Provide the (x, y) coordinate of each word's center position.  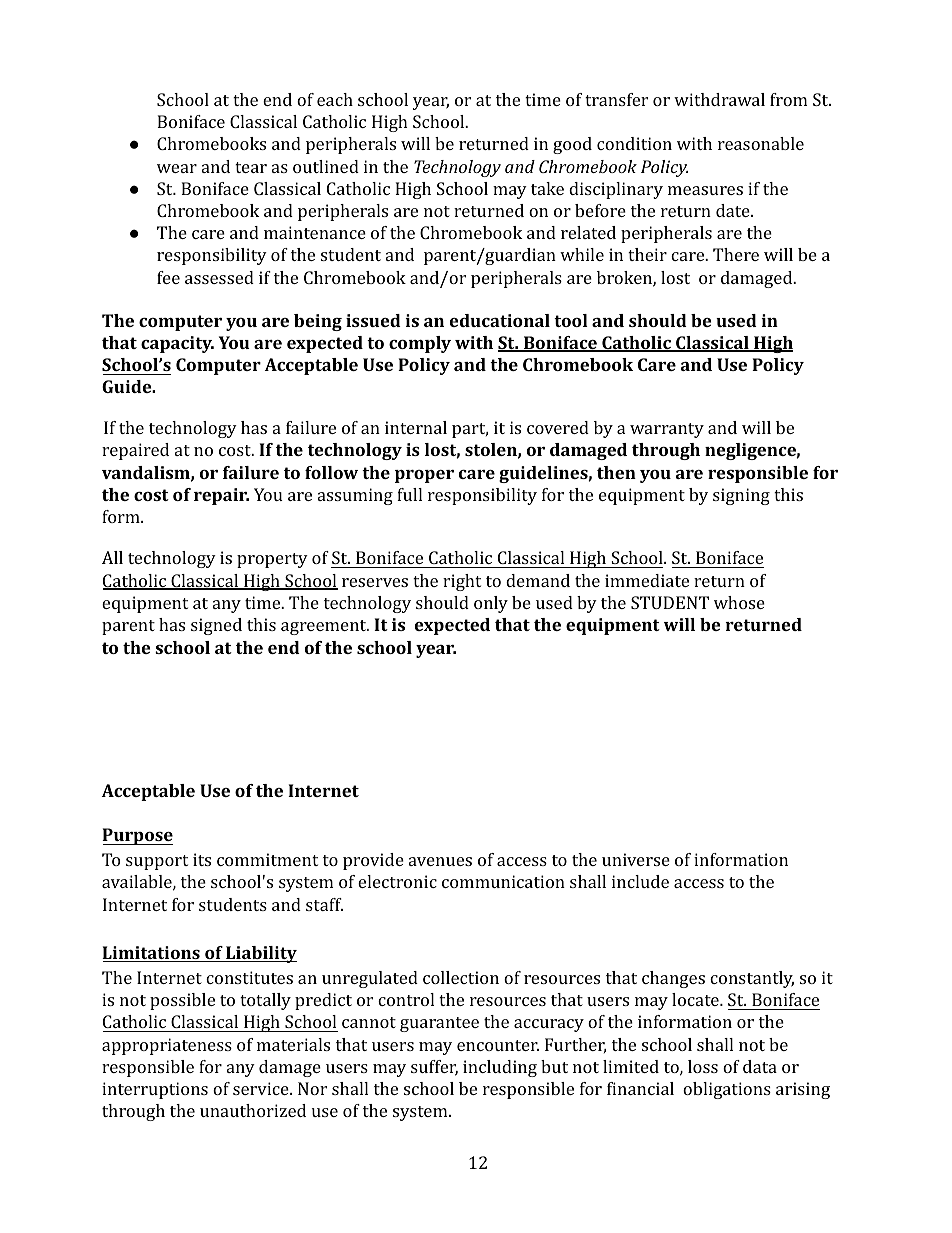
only (491, 604)
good (572, 145)
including (500, 1068)
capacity (177, 344)
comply (420, 344)
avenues (440, 861)
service (262, 1088)
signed (216, 626)
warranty (667, 430)
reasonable (761, 143)
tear (251, 167)
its (202, 859)
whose (739, 602)
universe (636, 859)
